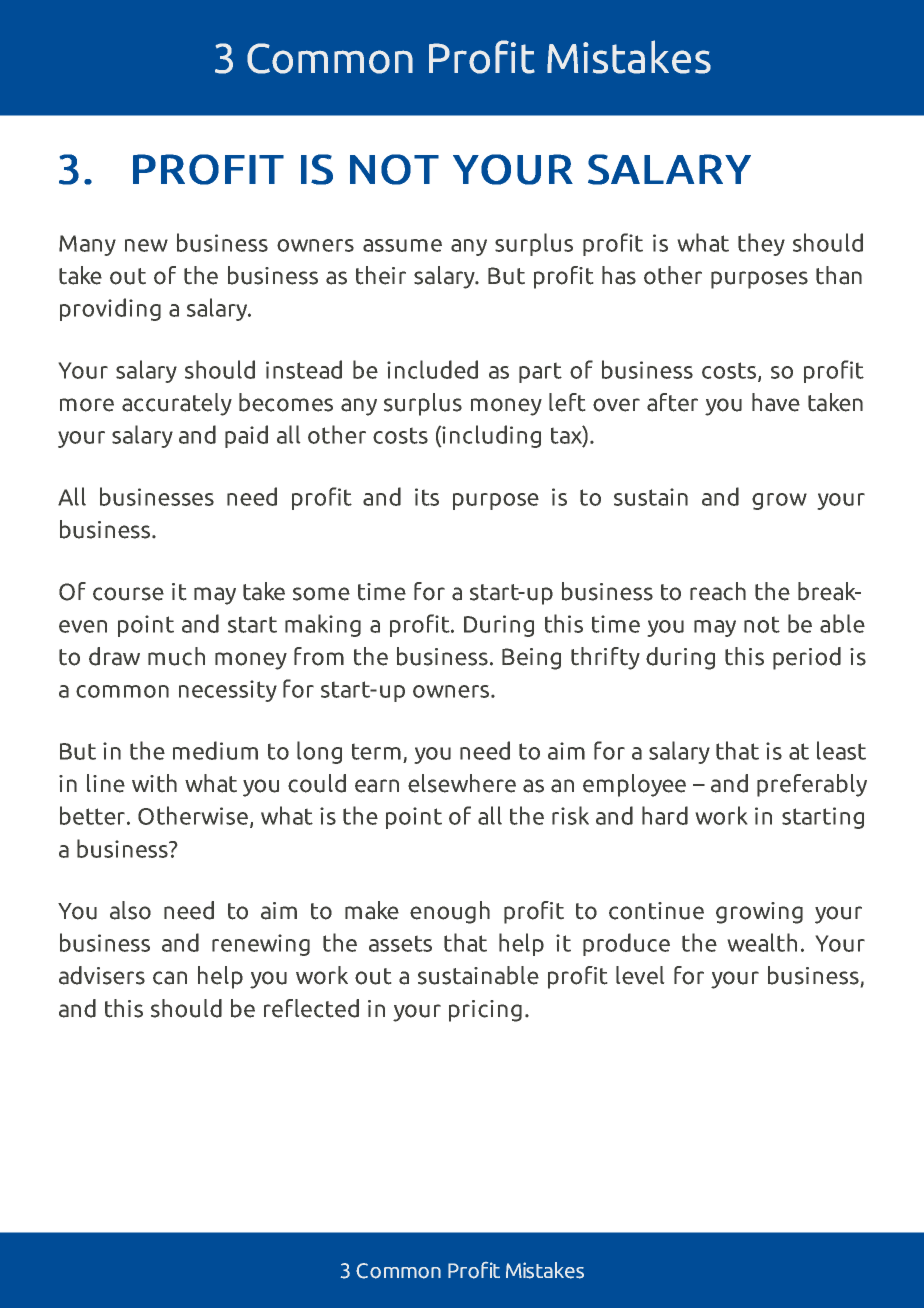 The image size is (924, 1308). What do you see at coordinates (170, 978) in the screenshot?
I see `can` at bounding box center [170, 978].
